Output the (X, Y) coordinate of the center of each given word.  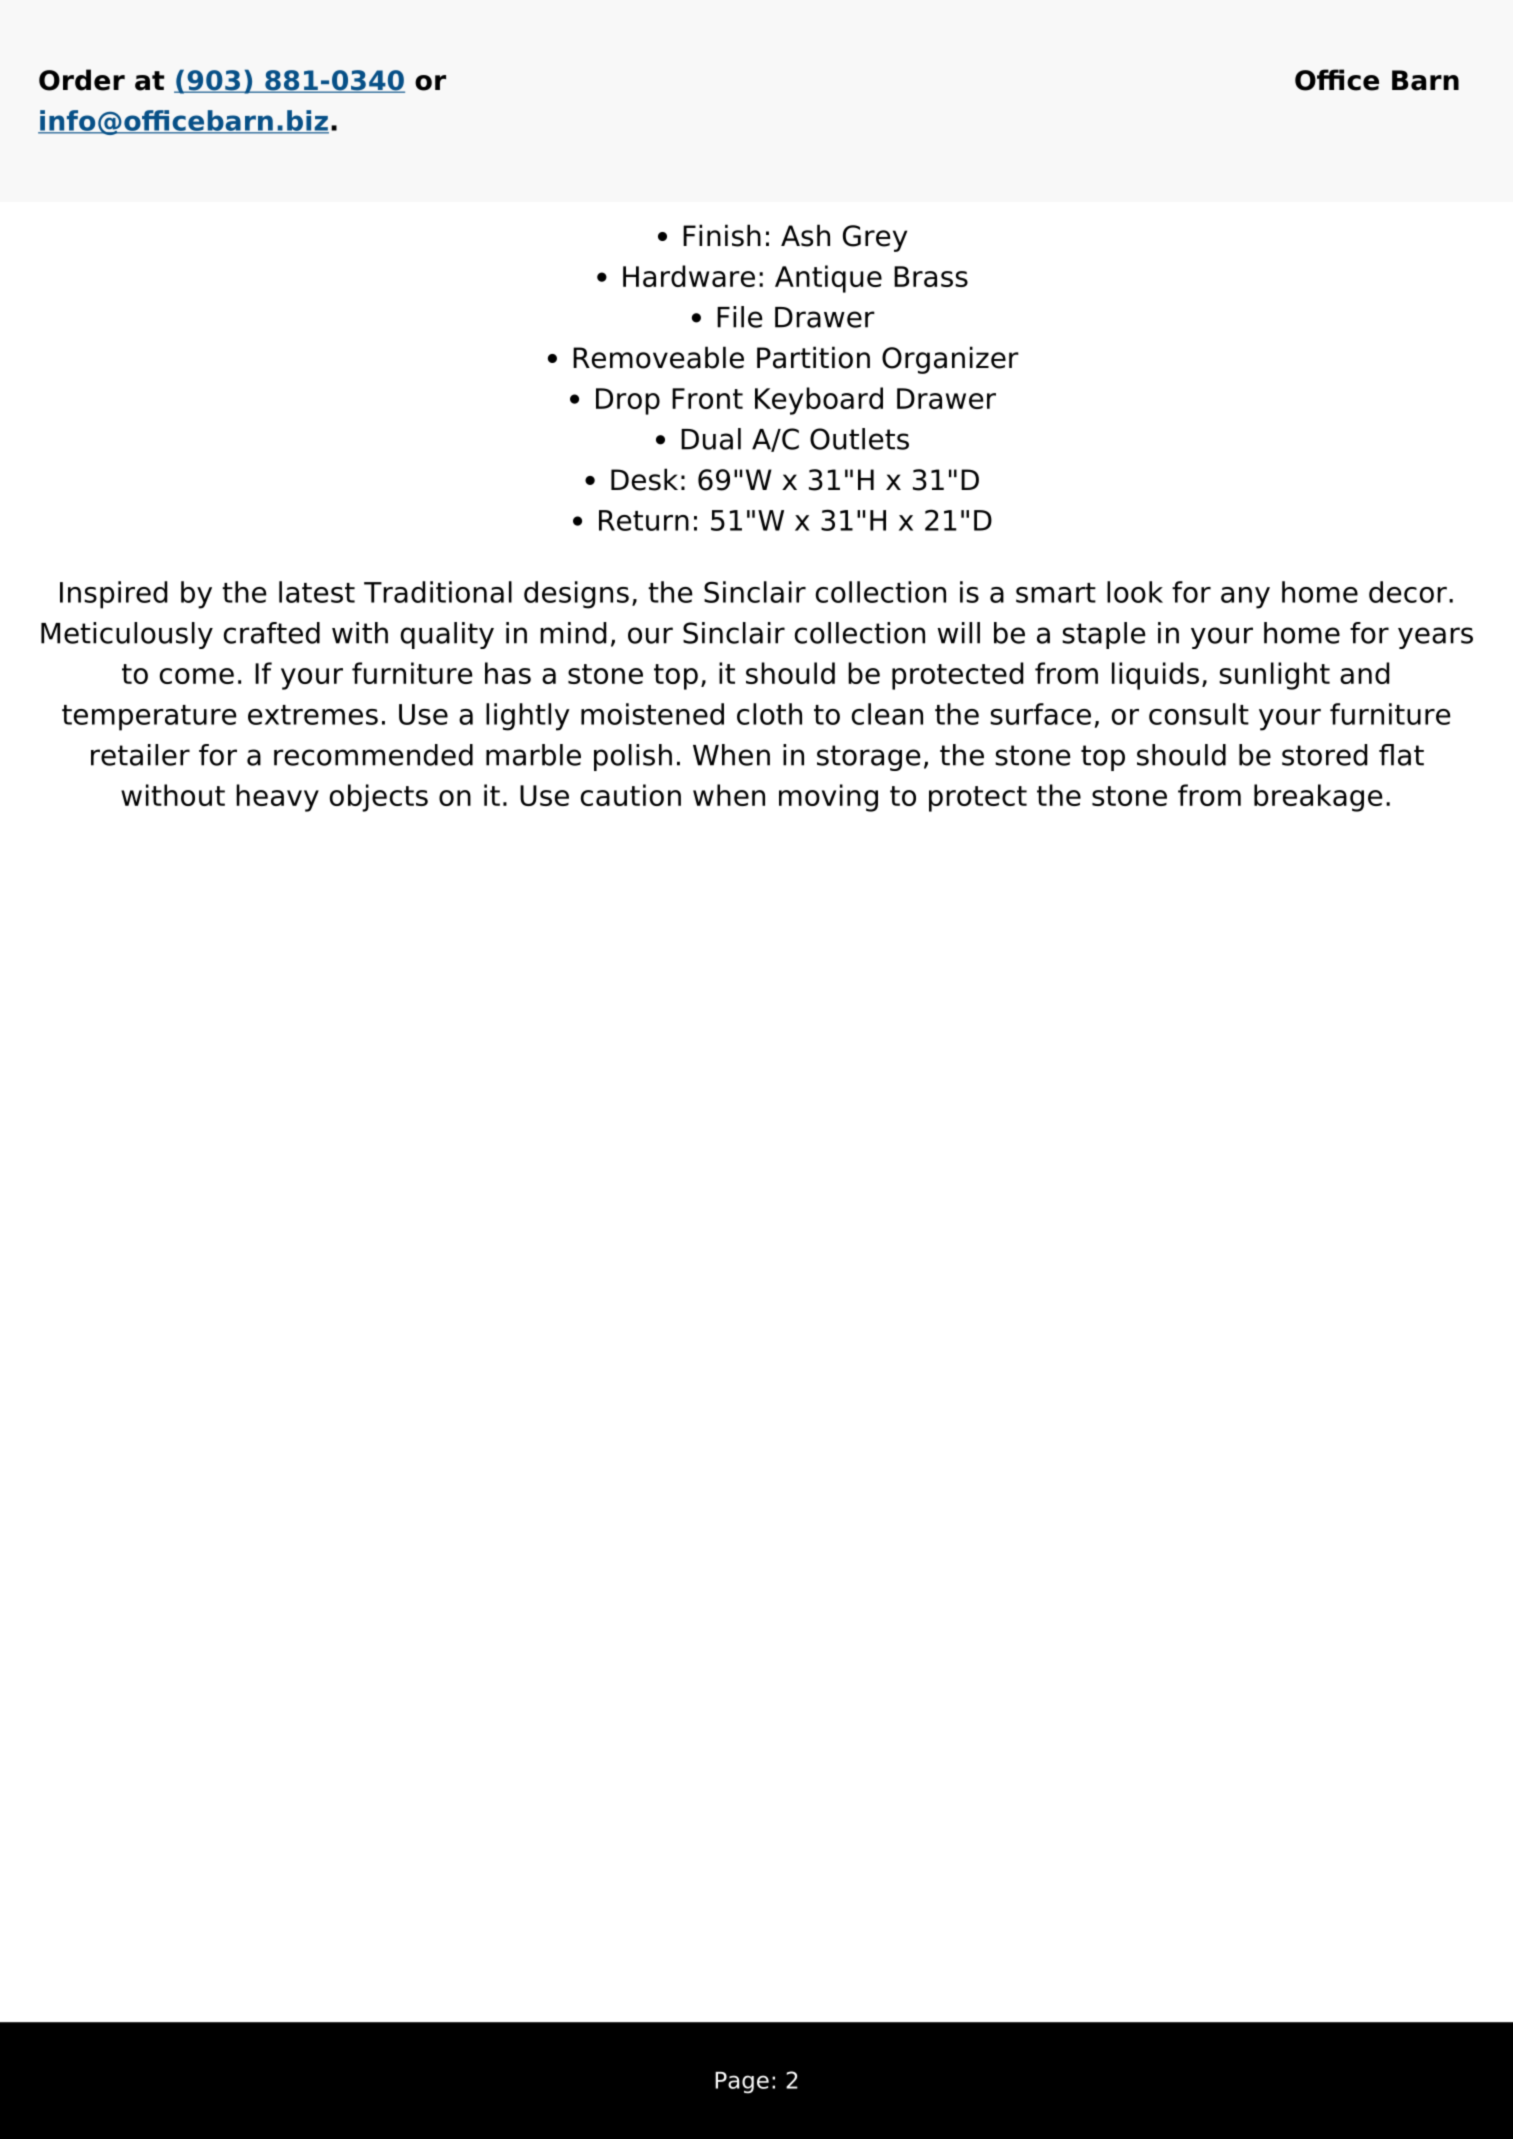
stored (1325, 755)
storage (869, 758)
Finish (722, 235)
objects (379, 798)
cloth (769, 714)
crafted (272, 633)
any (1245, 598)
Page (742, 2083)
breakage (1318, 798)
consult (1199, 714)
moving (828, 798)
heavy (277, 798)
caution (631, 795)
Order (82, 80)
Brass (931, 276)
